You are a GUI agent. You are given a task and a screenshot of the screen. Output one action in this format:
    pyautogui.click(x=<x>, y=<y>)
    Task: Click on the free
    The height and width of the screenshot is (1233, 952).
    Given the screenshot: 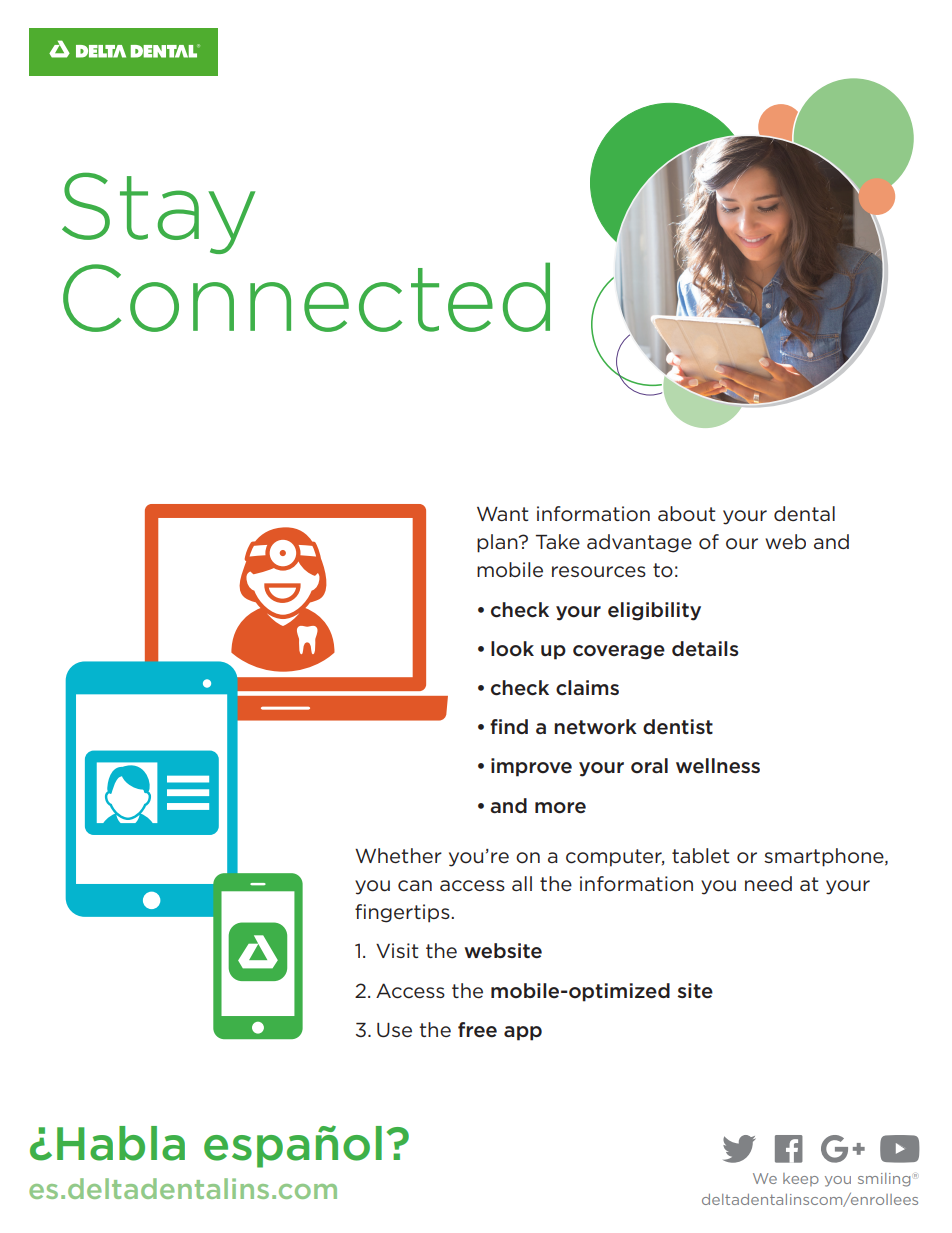 What is the action you would take?
    pyautogui.click(x=477, y=1030)
